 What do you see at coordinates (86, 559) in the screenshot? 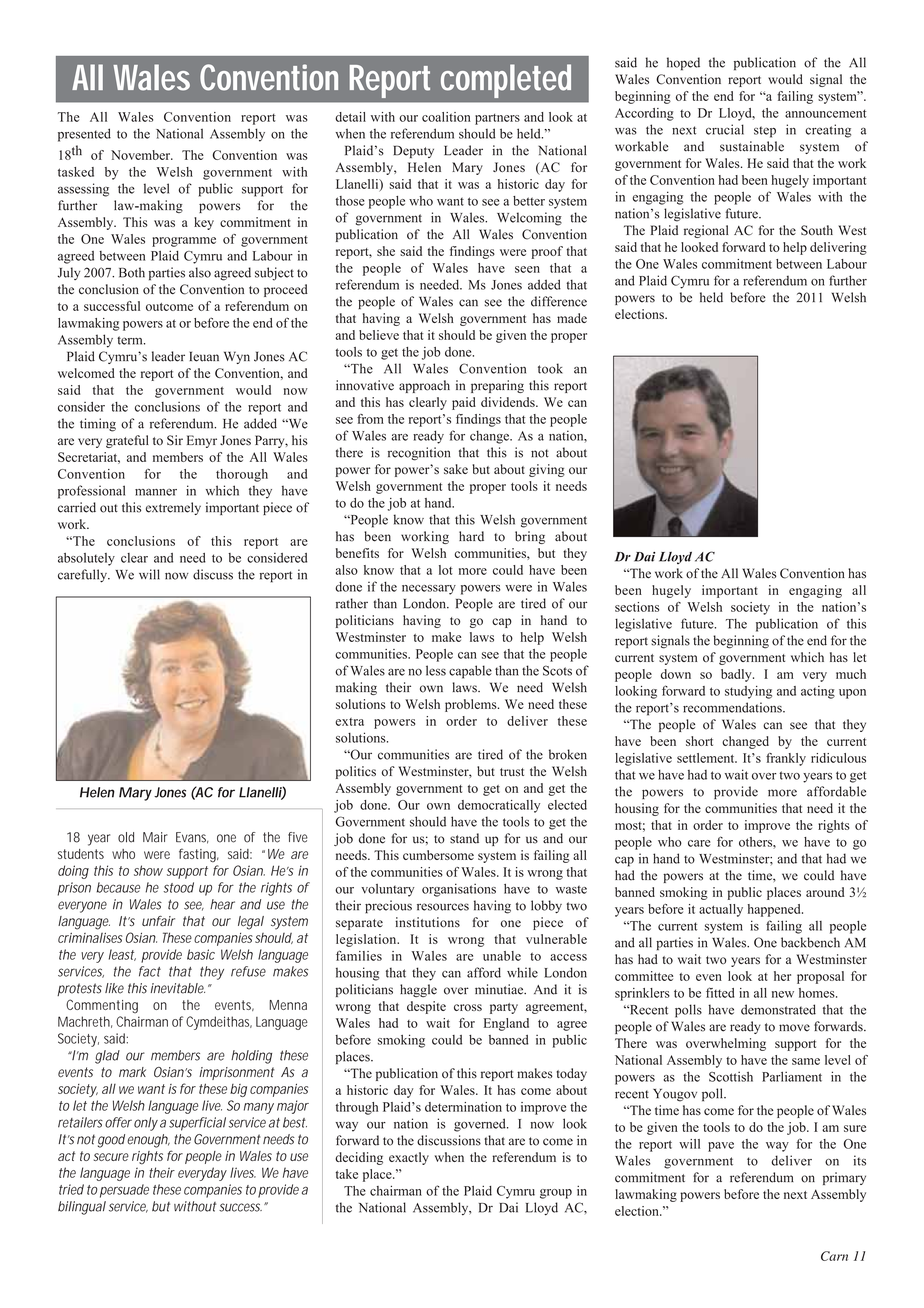
I see `absolutely` at bounding box center [86, 559].
